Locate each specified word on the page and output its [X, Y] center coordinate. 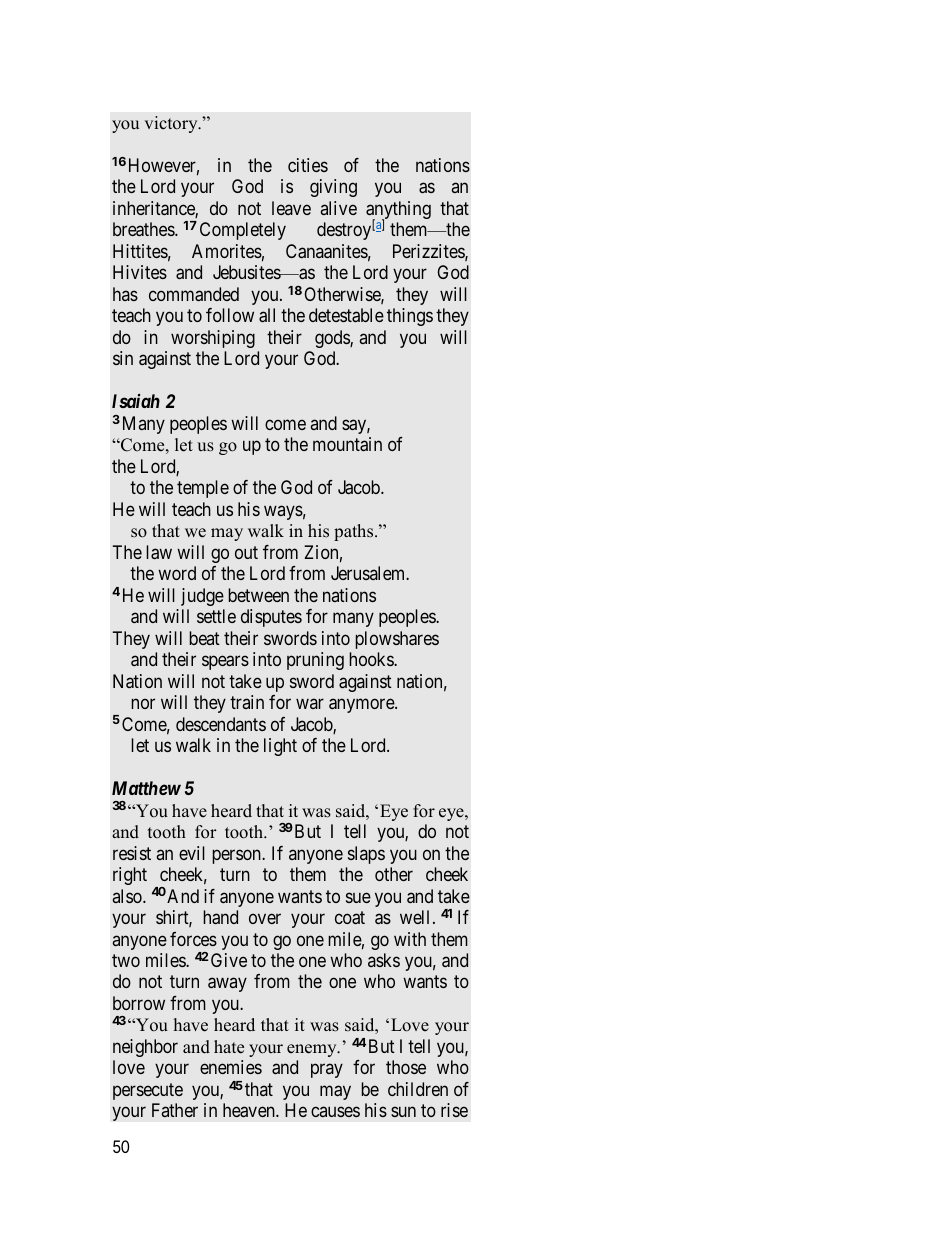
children [418, 1089]
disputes [271, 618]
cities [308, 165]
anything [398, 211]
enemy [313, 1050]
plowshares [397, 640]
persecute [148, 1091]
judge [202, 597]
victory [172, 124]
